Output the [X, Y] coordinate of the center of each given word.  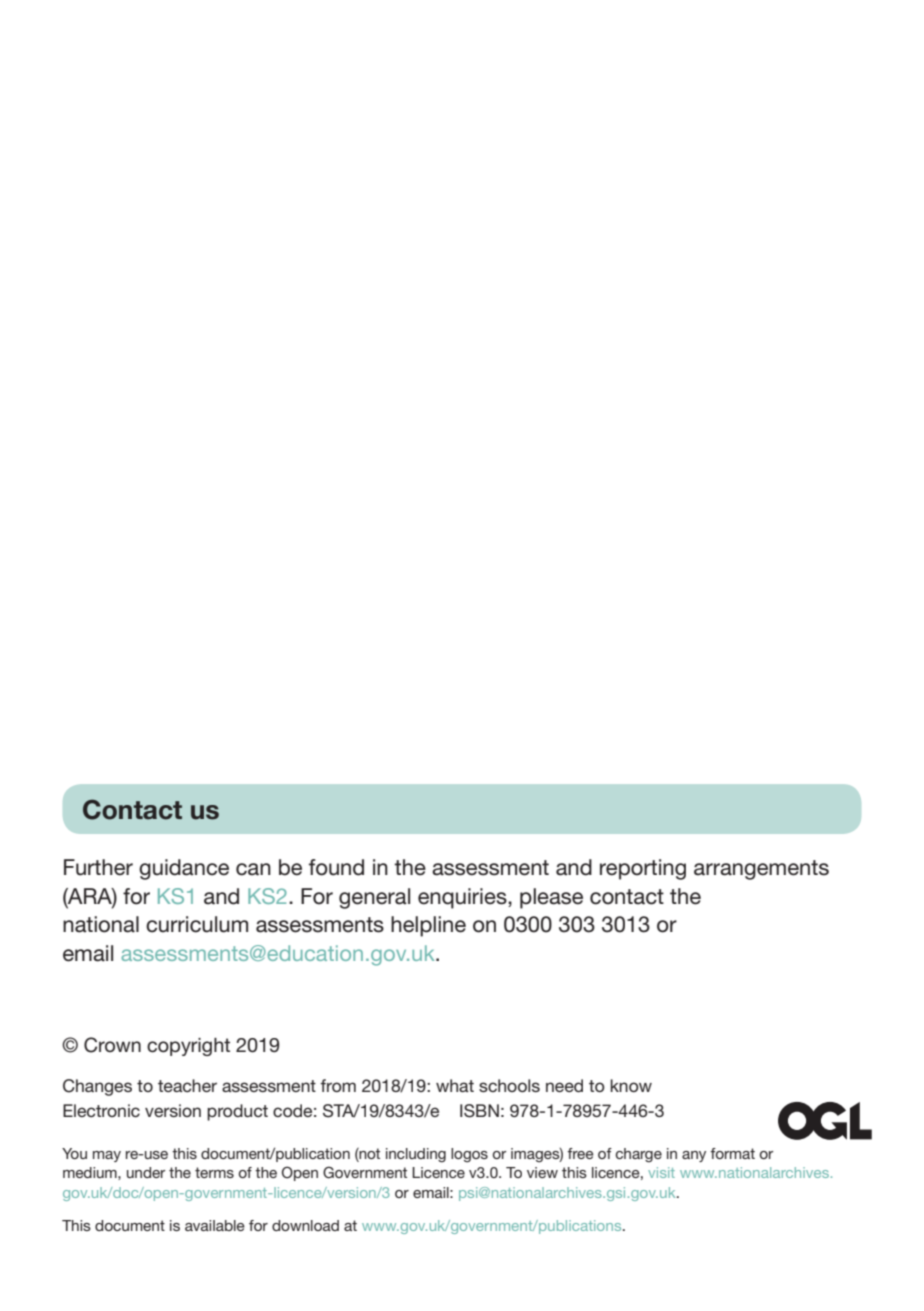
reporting [643, 869]
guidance [184, 869]
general [374, 898]
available [215, 1225]
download [305, 1225]
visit [661, 1172]
